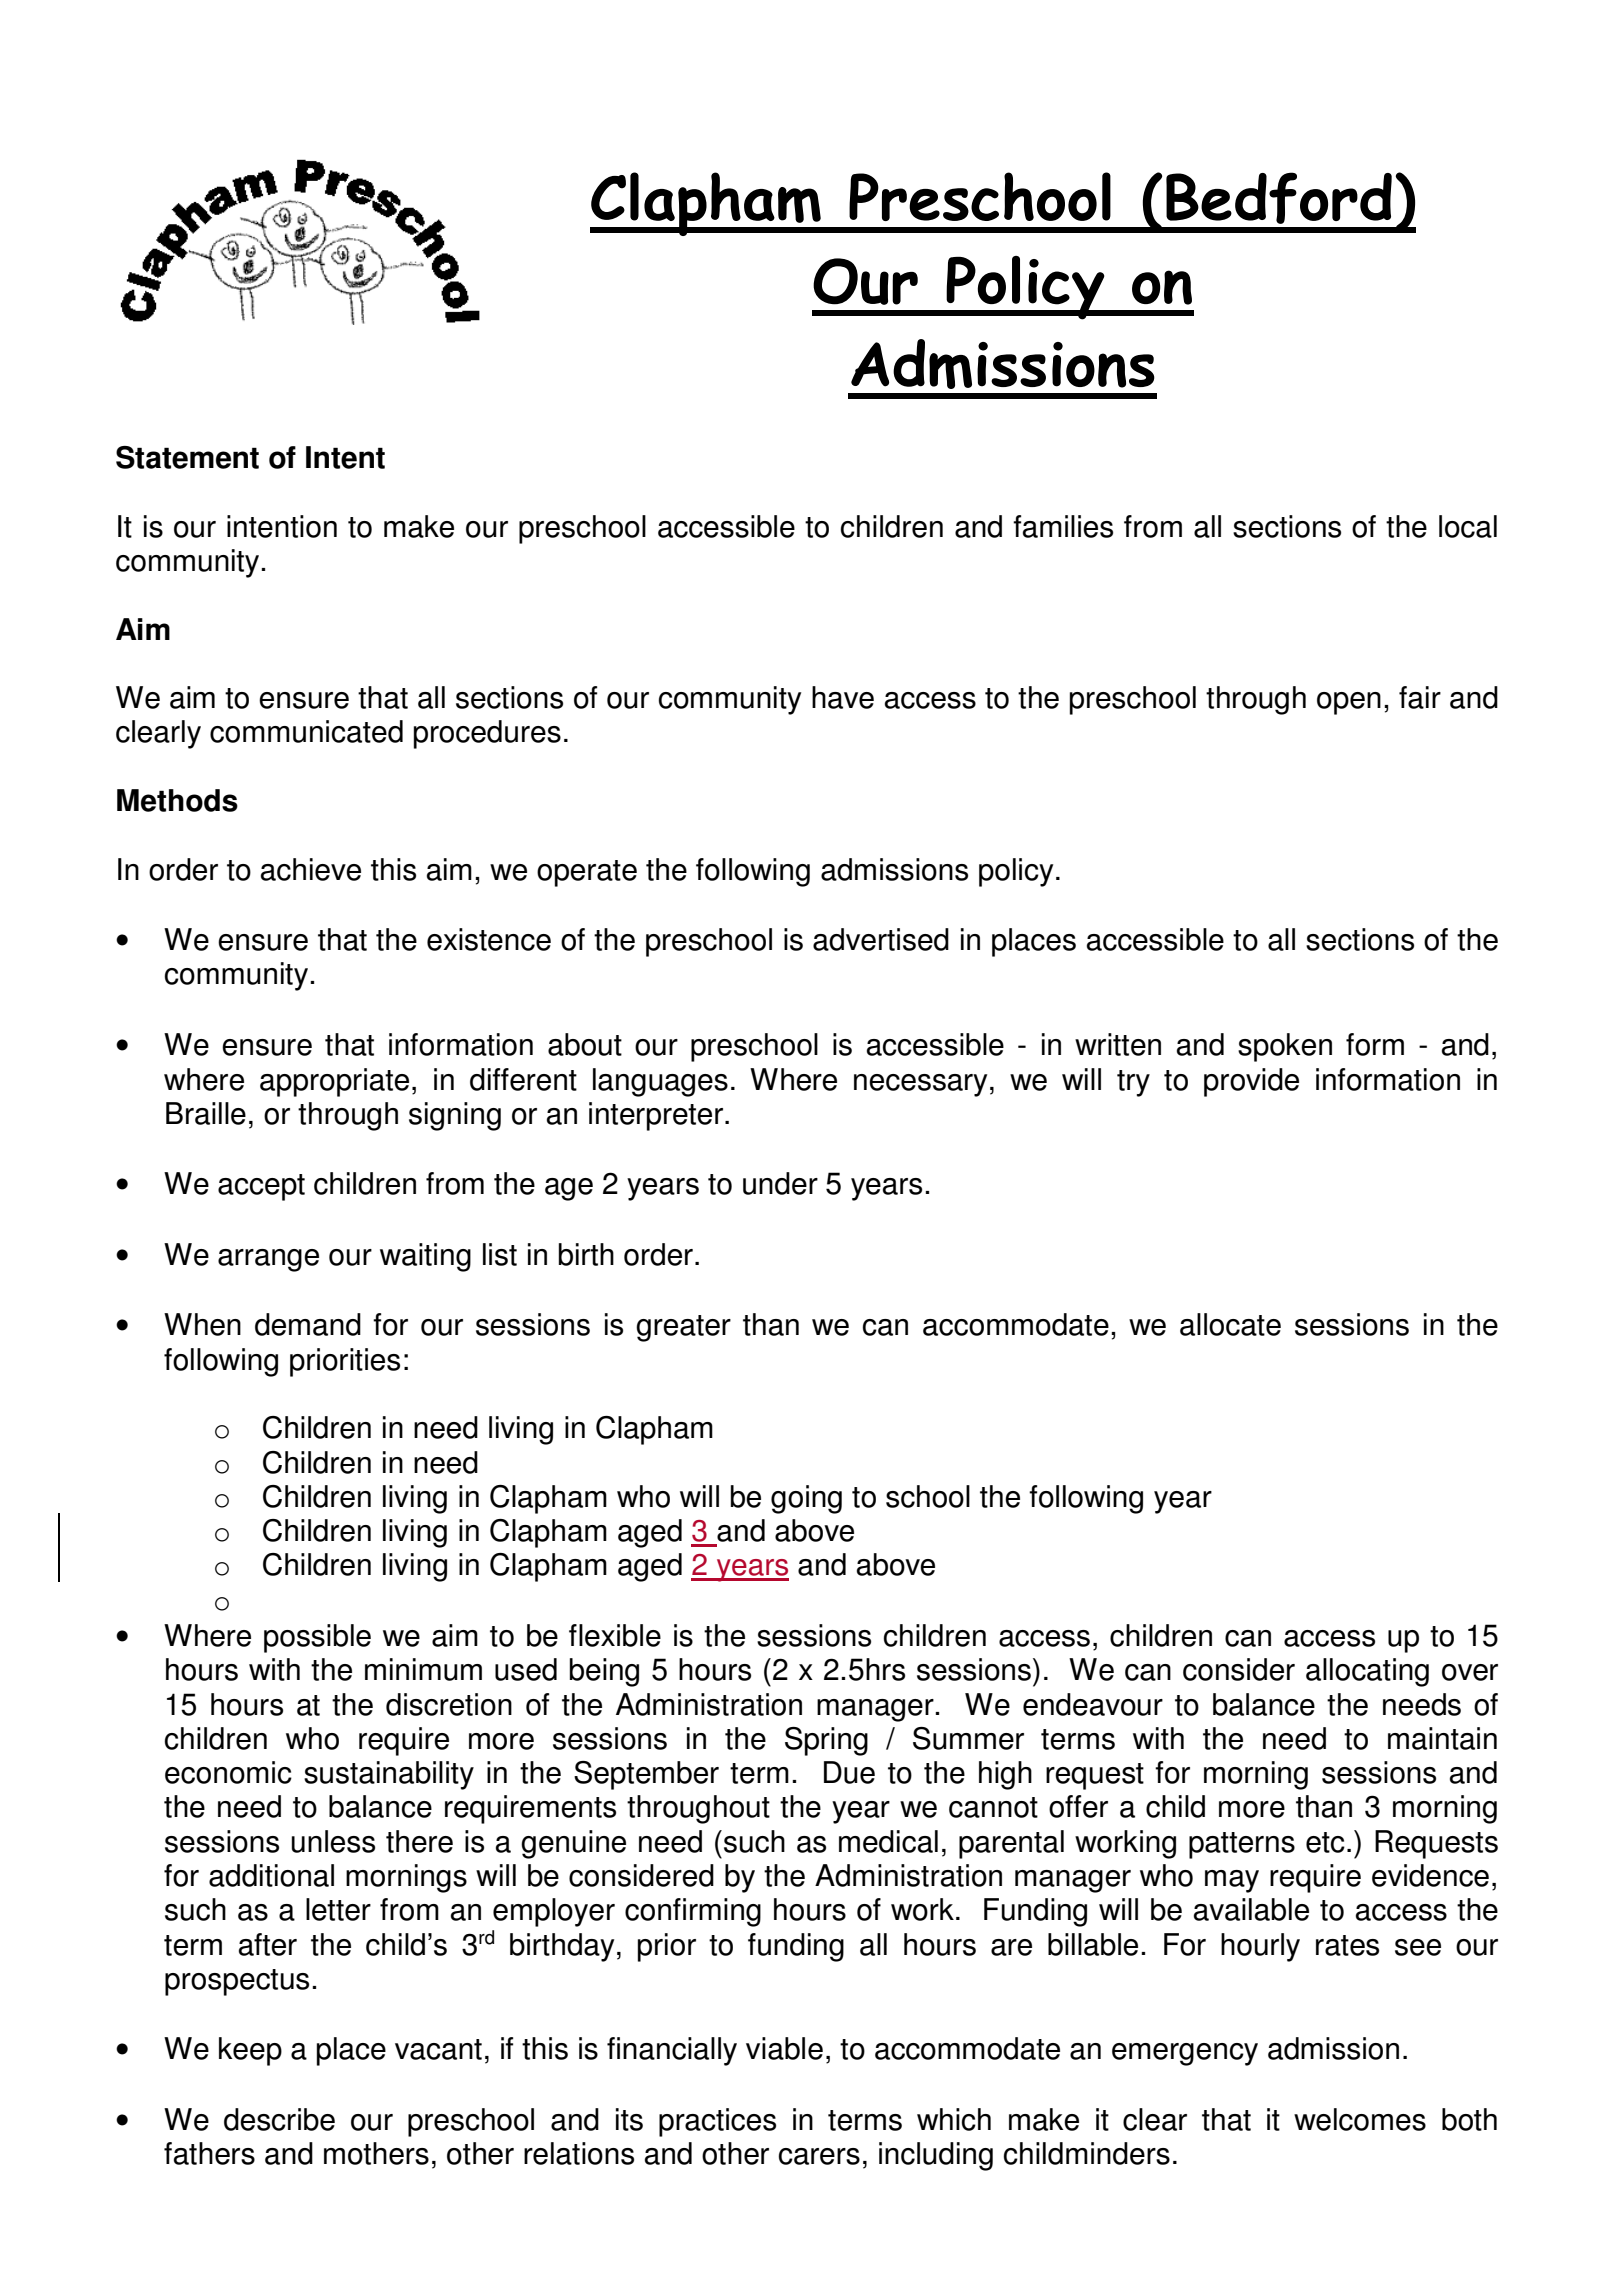  I want to click on Statement, so click(187, 457).
